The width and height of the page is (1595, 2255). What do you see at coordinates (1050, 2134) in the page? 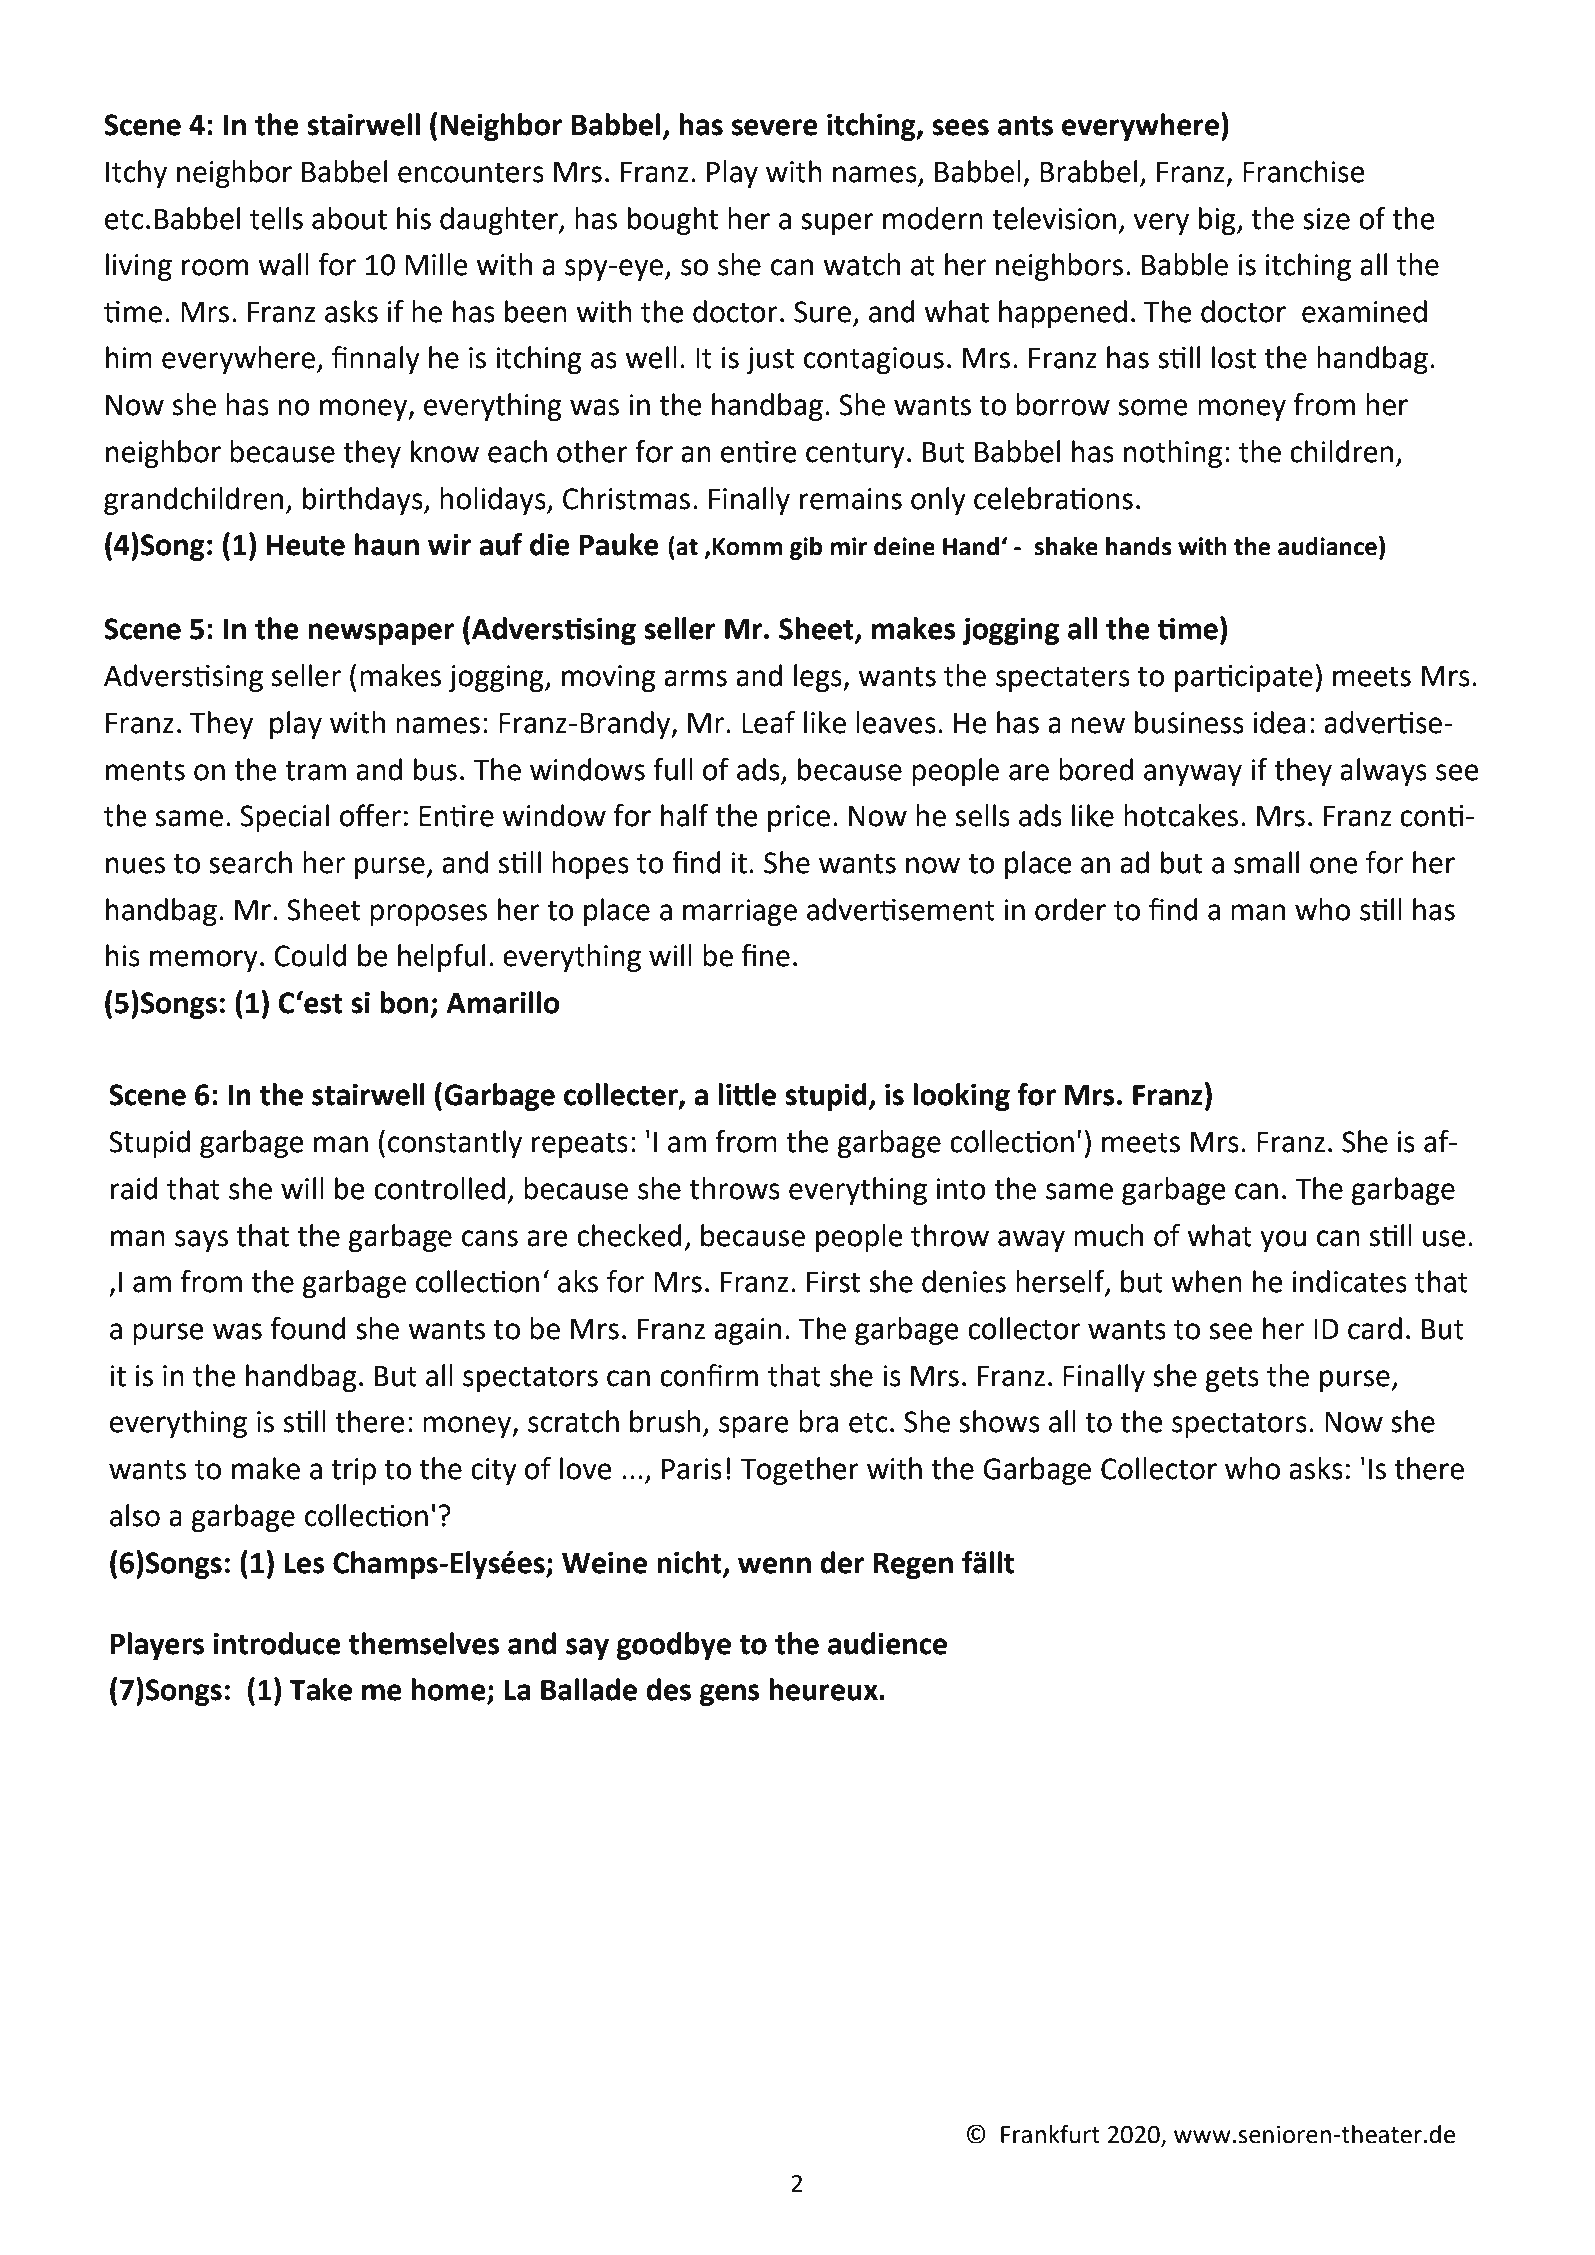
I see `Frankfurt` at bounding box center [1050, 2134].
